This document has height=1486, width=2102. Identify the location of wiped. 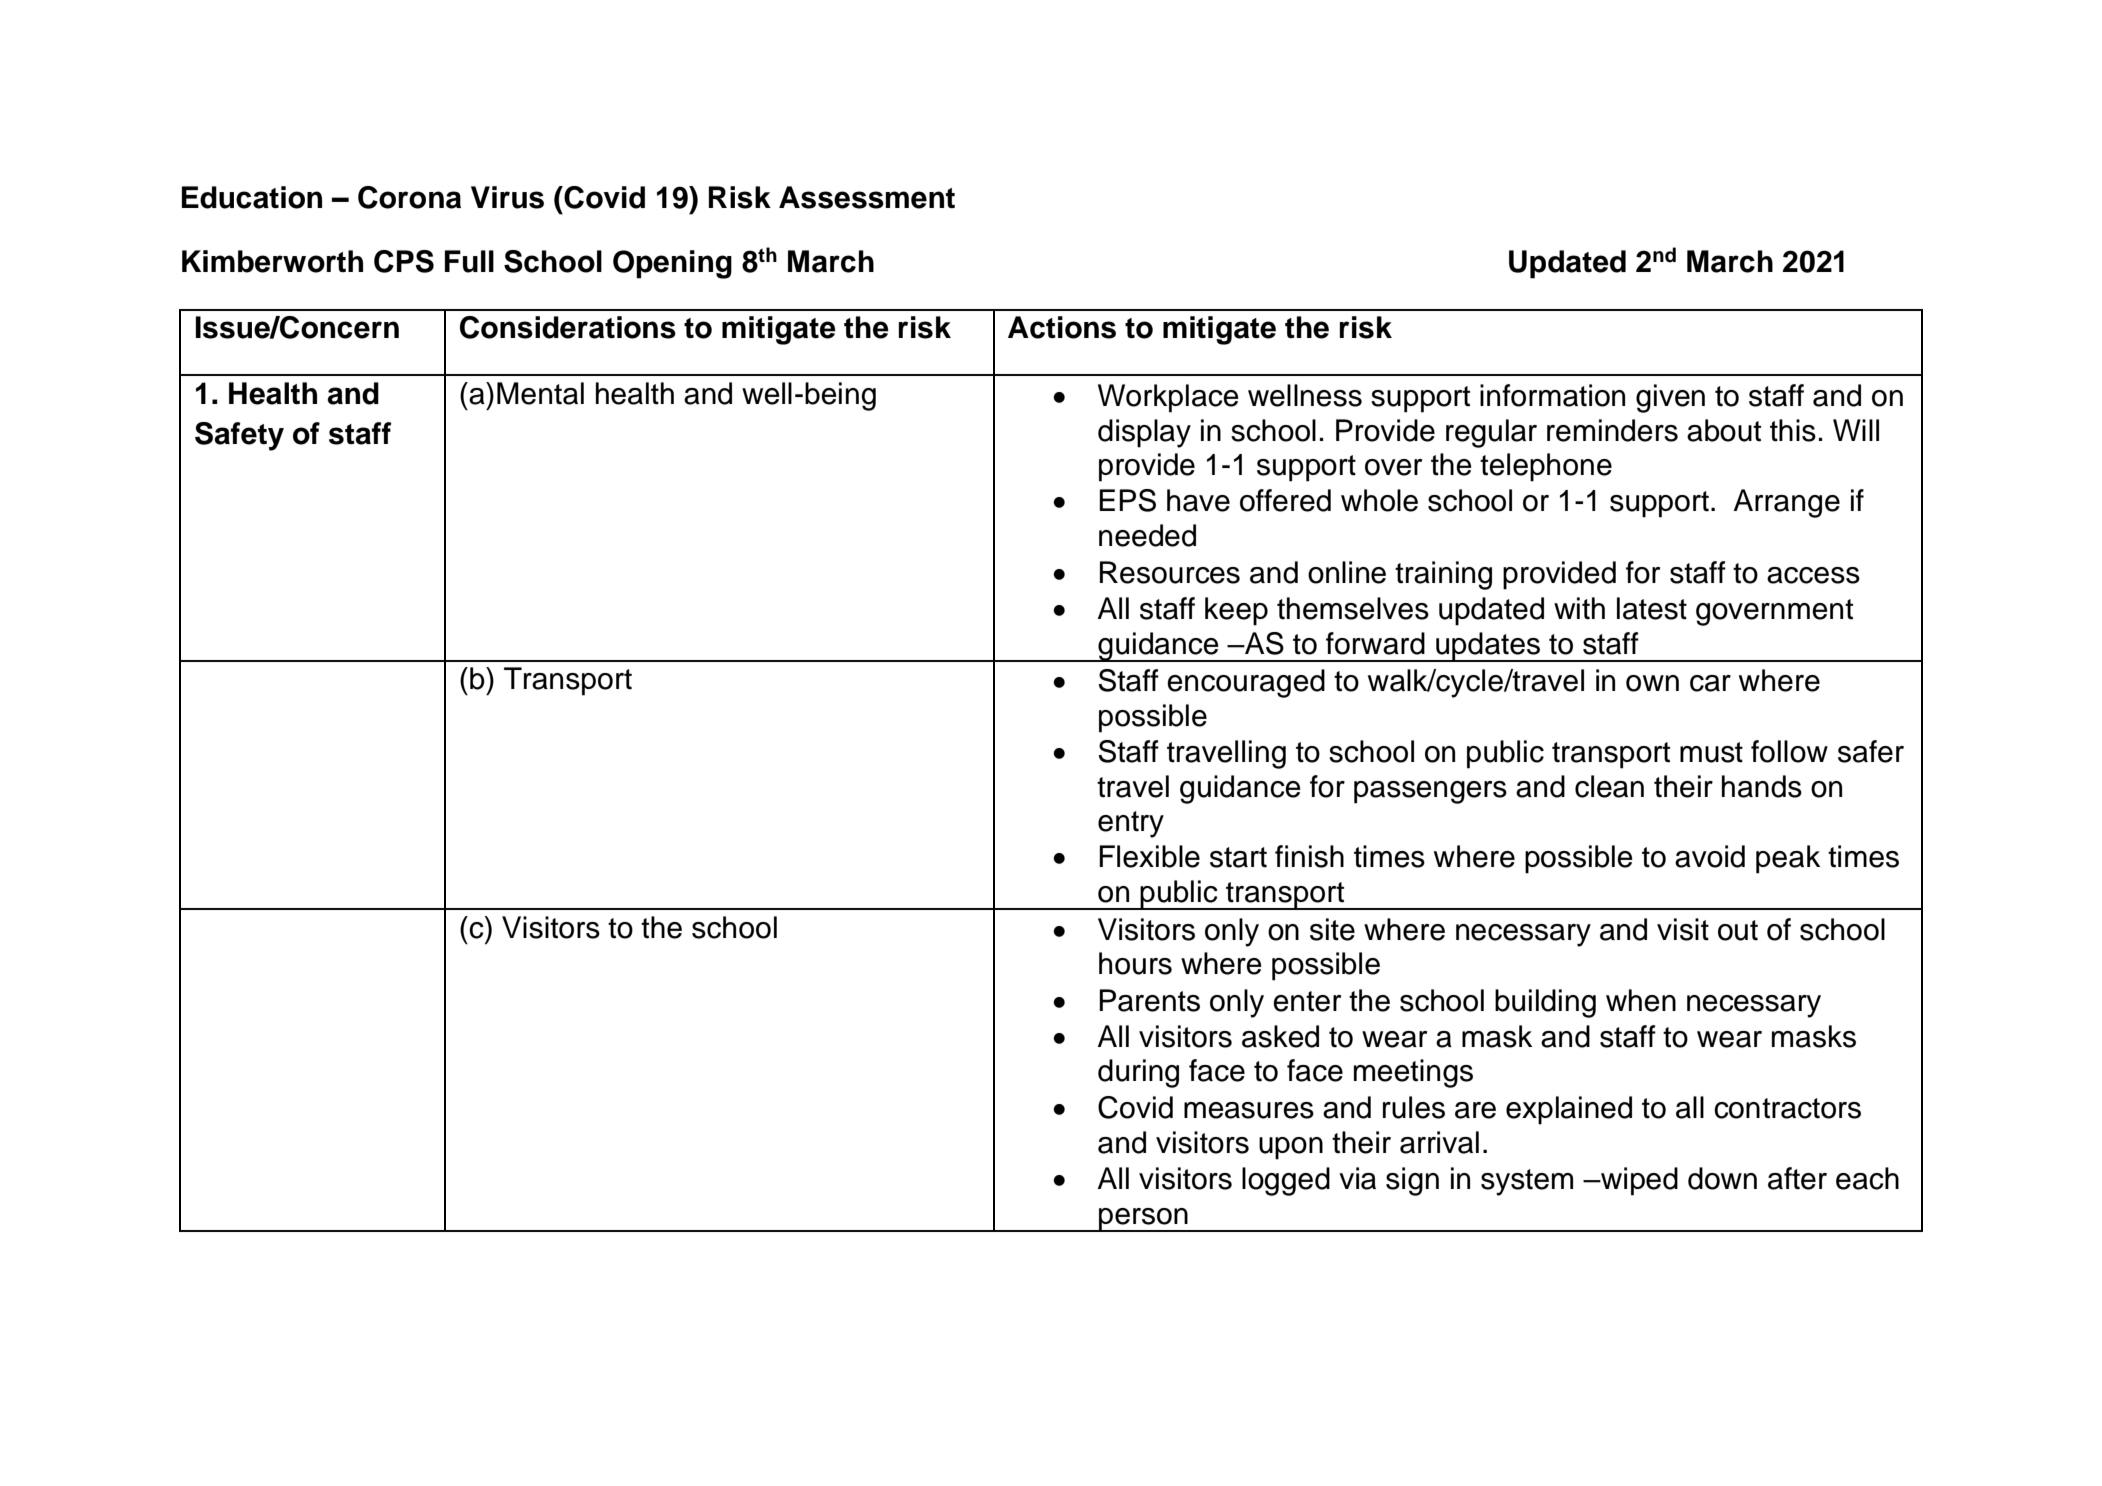
(1638, 1181).
